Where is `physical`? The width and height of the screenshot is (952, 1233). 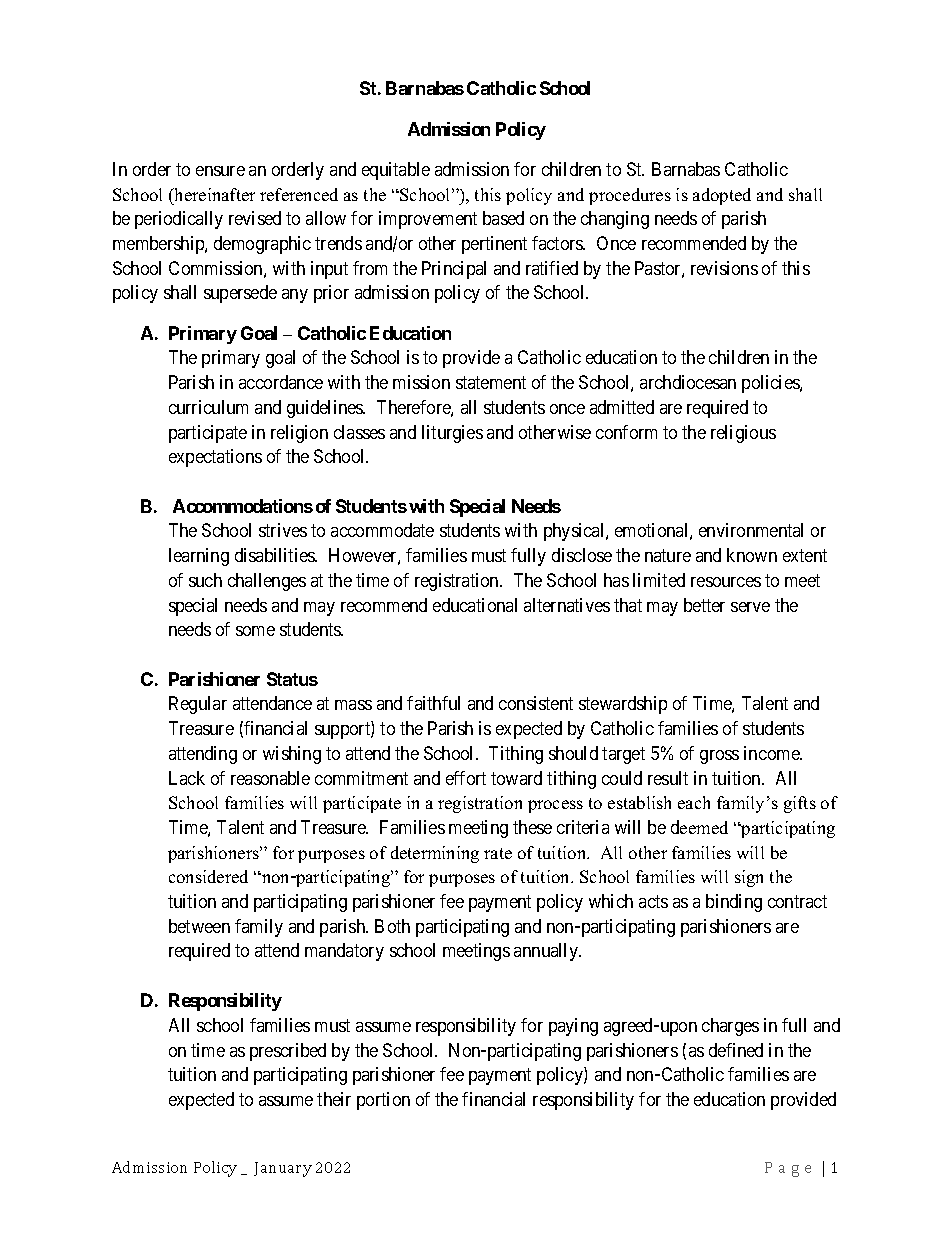 physical is located at coordinates (575, 532).
